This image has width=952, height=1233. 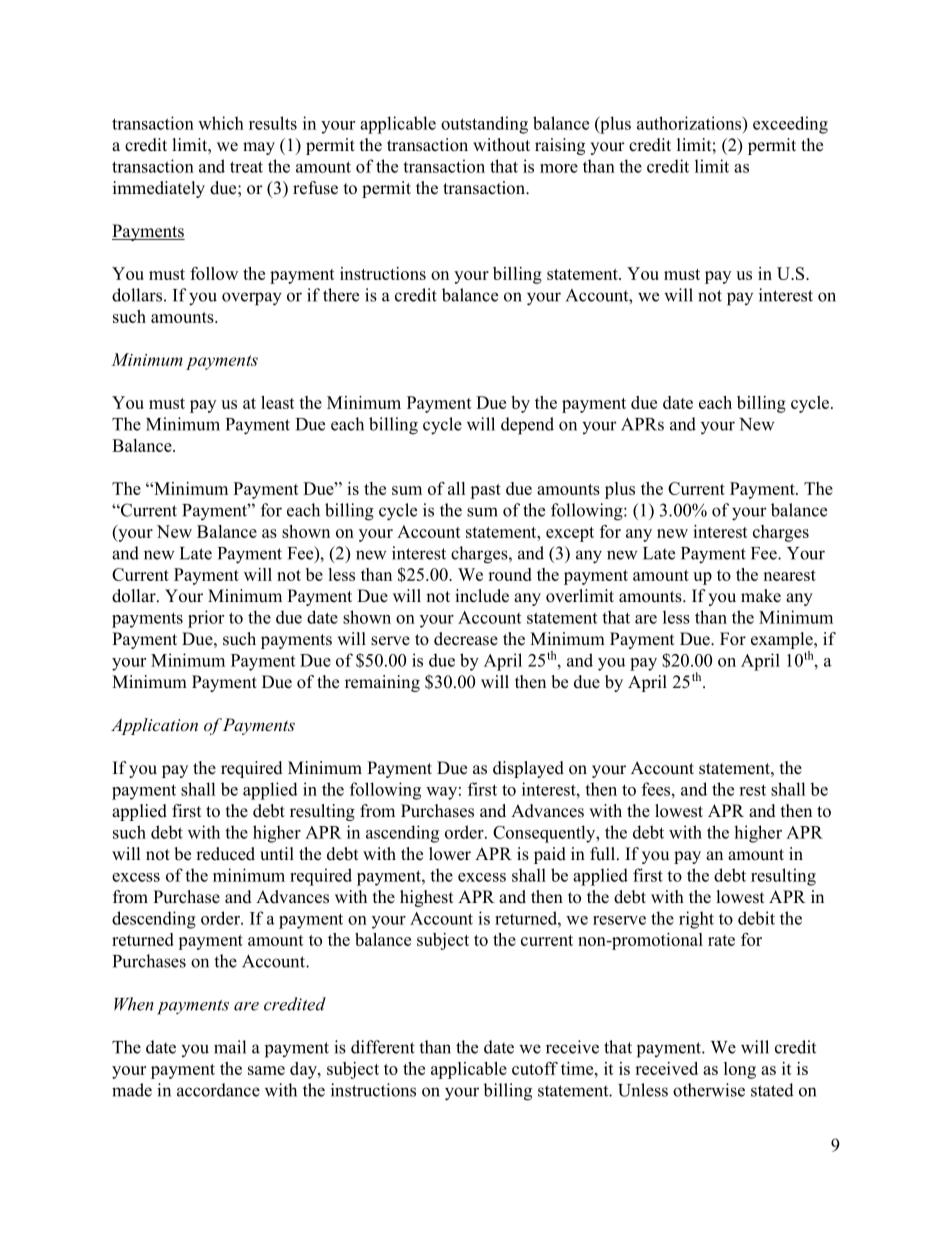 What do you see at coordinates (690, 123) in the image?
I see `authorizations` at bounding box center [690, 123].
